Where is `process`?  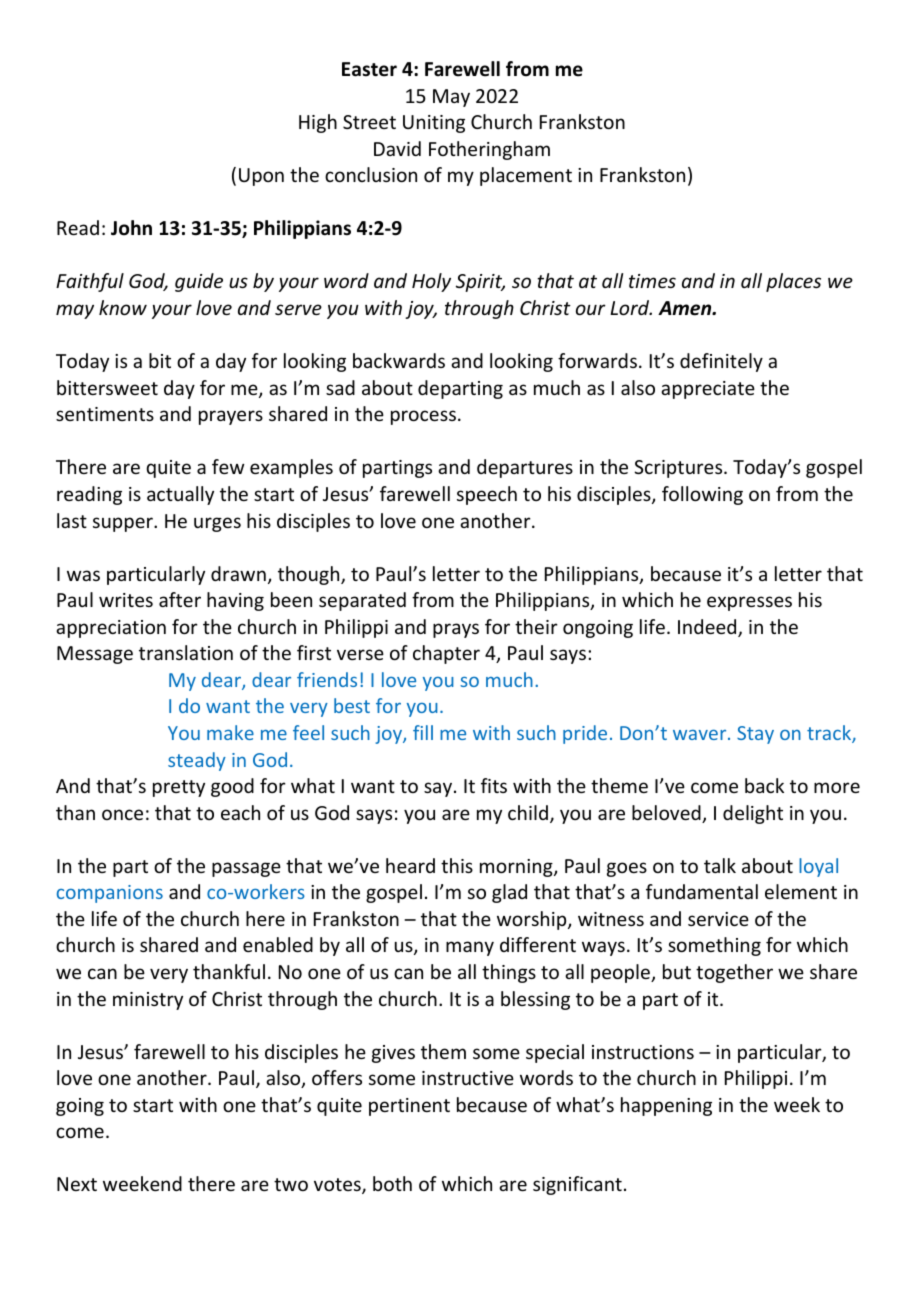 process is located at coordinates (423, 417).
